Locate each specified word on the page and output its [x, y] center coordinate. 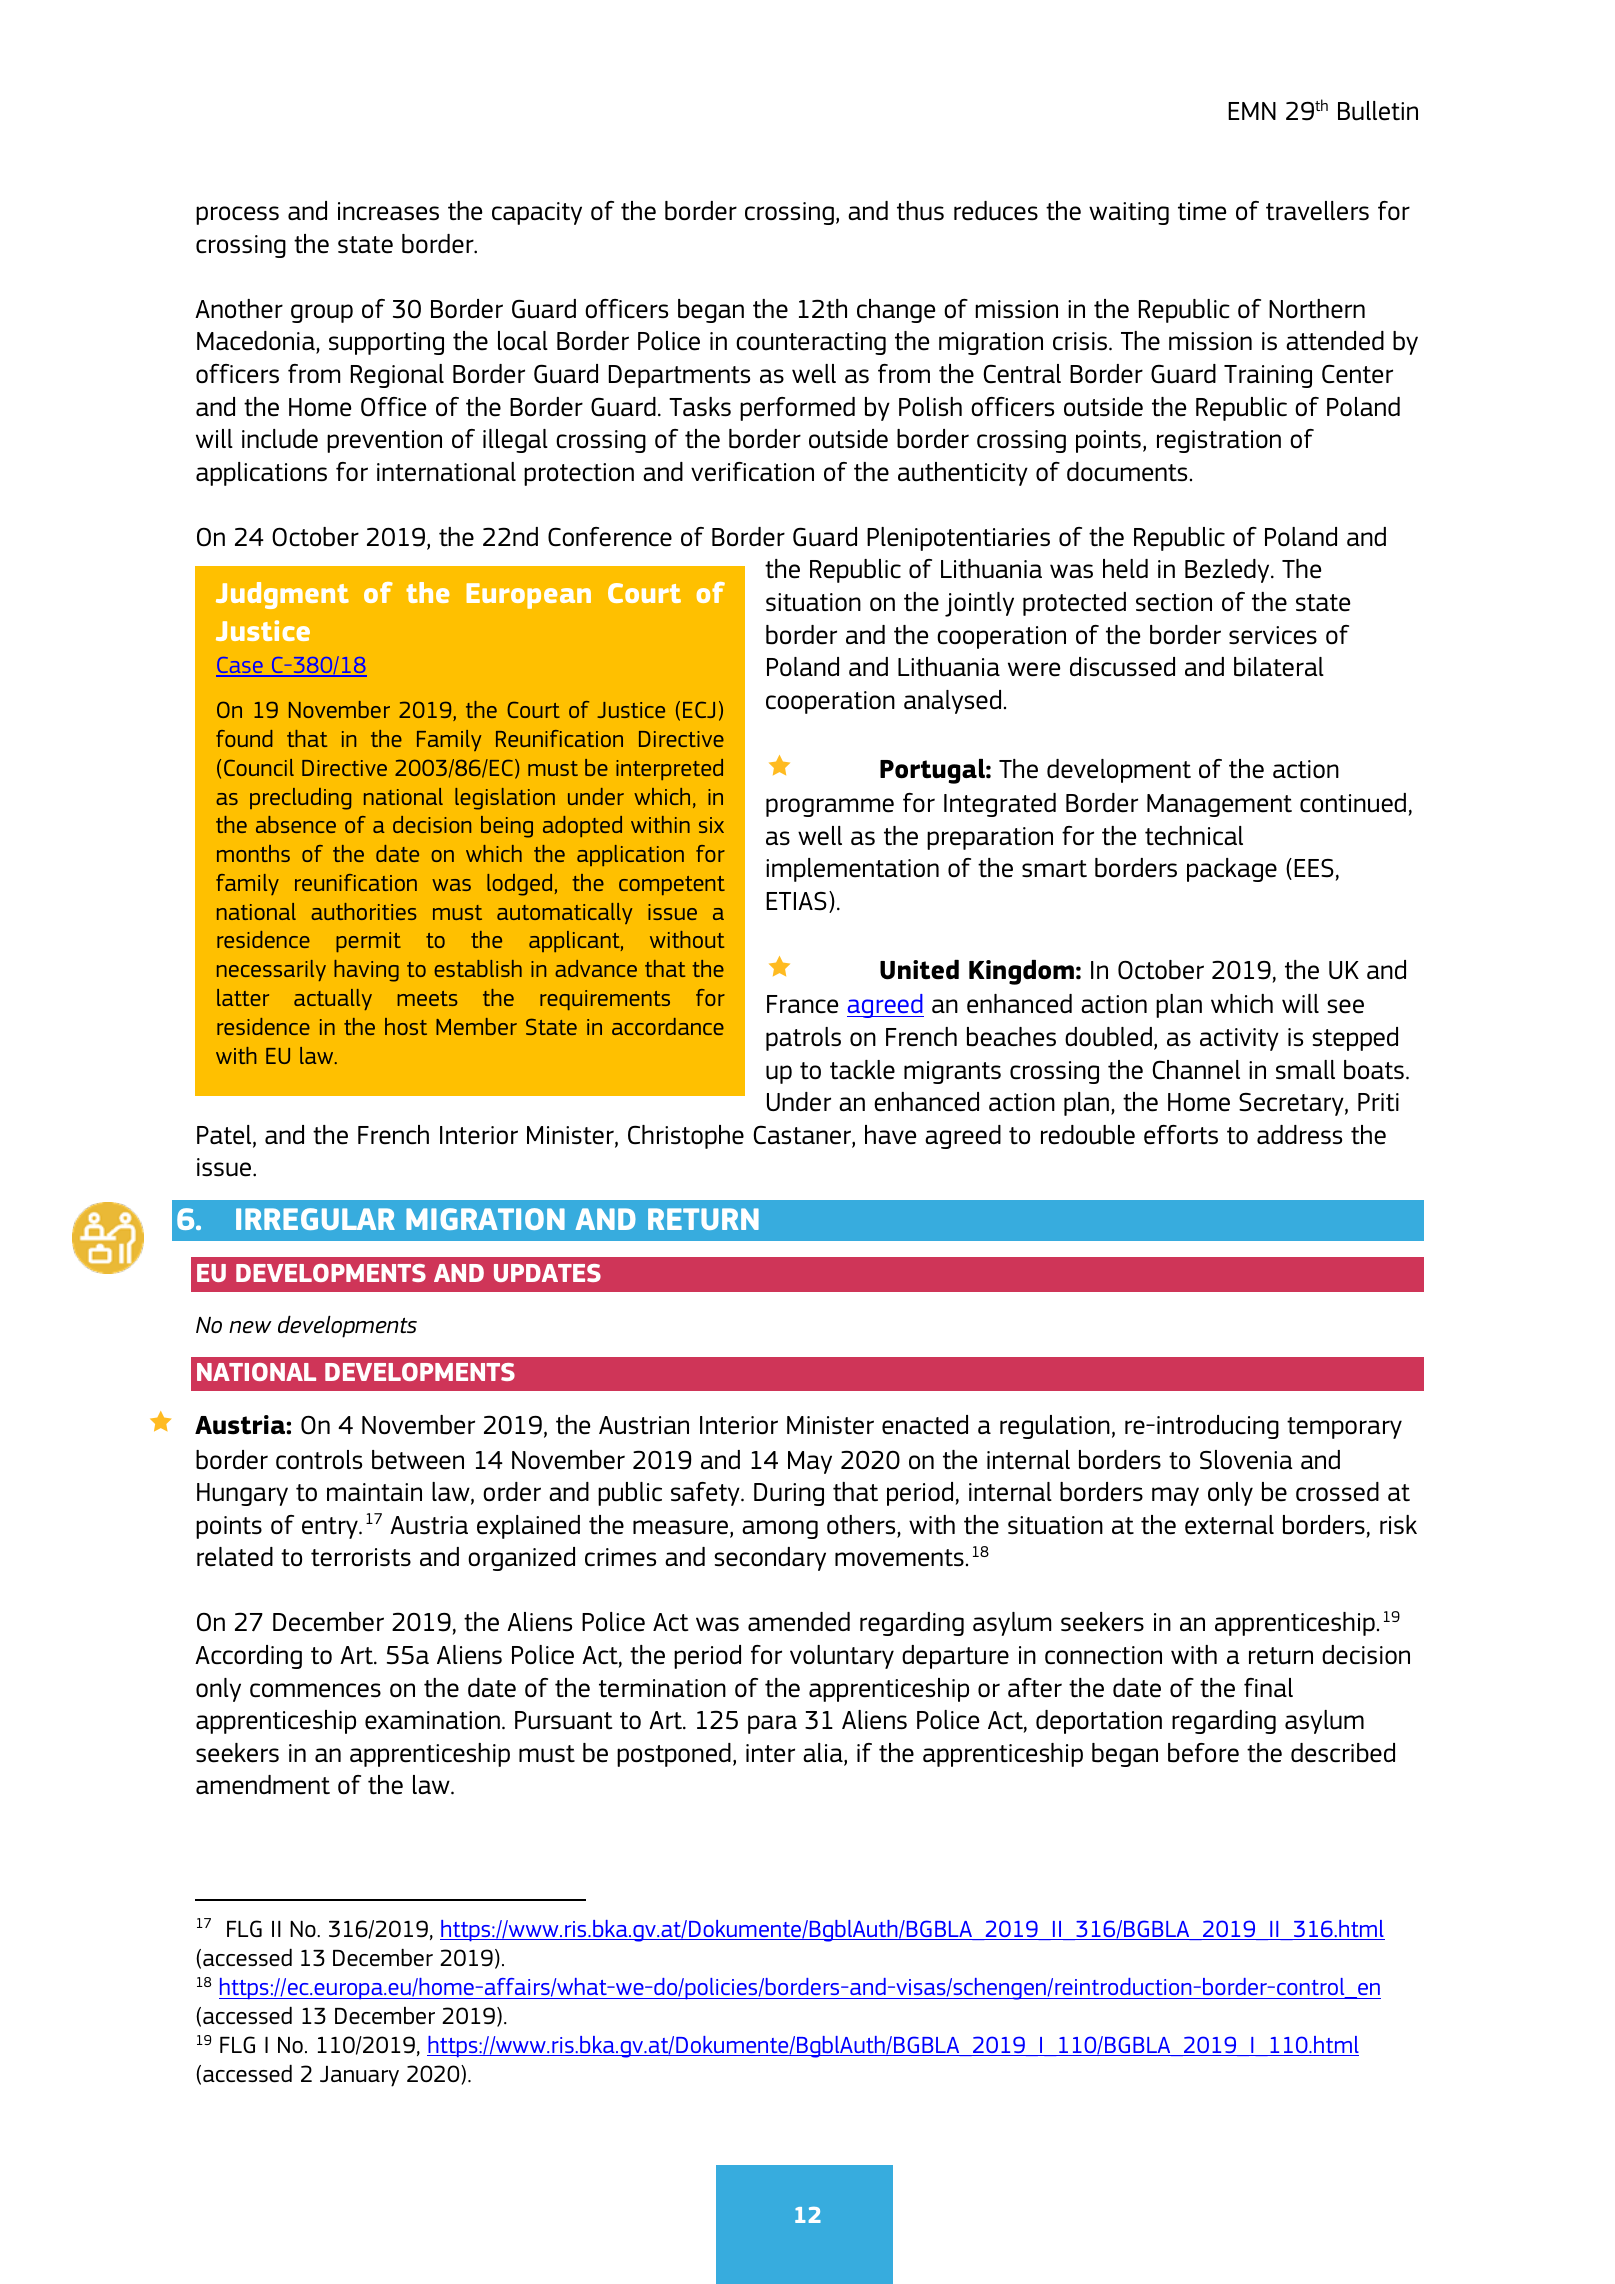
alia [824, 1754]
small [1305, 1070]
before [1203, 1753]
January [359, 2076]
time [1202, 211]
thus [920, 211]
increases [388, 211]
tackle [862, 1070]
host [406, 1026]
